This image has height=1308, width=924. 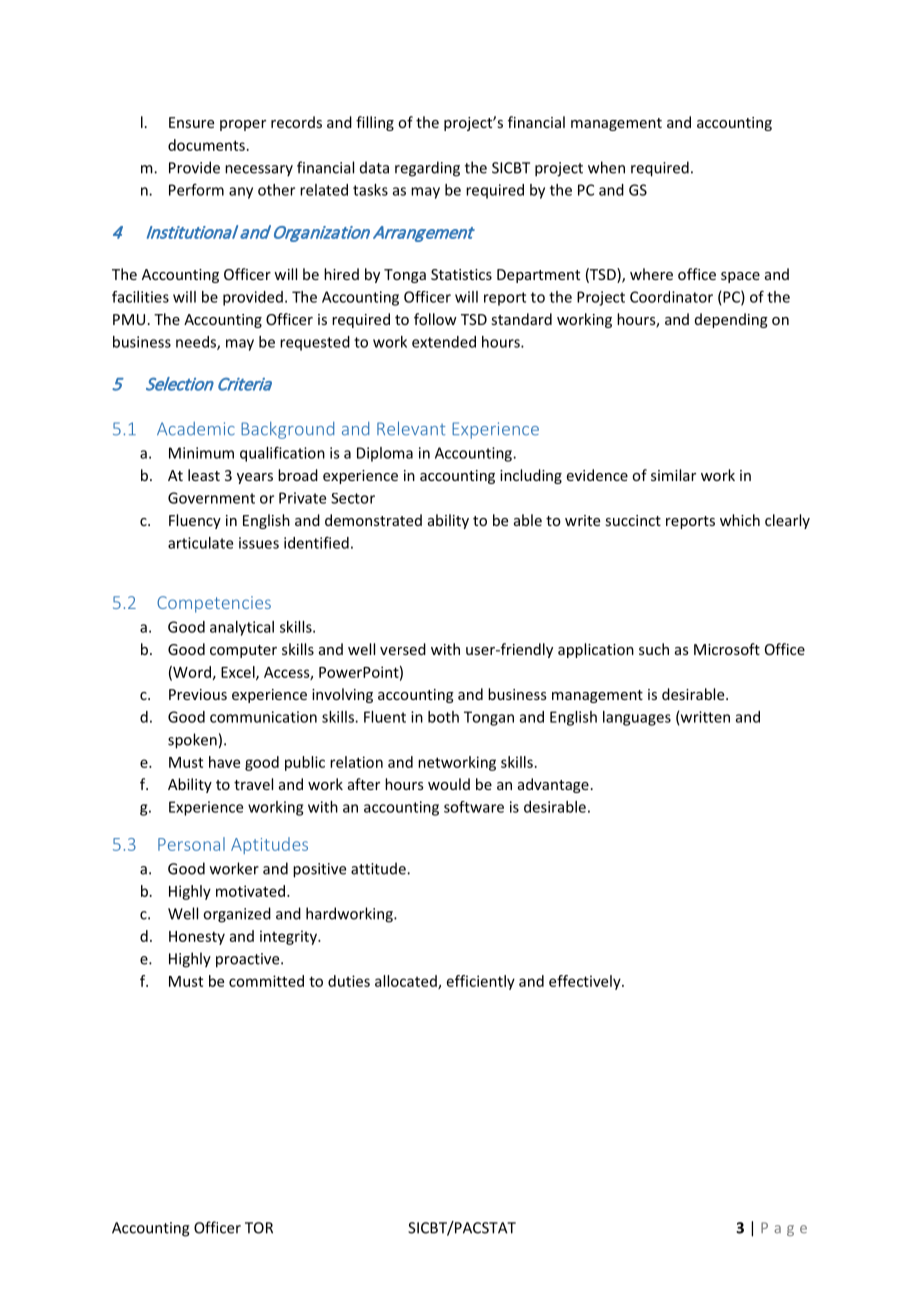 What do you see at coordinates (224, 762) in the image?
I see `have` at bounding box center [224, 762].
